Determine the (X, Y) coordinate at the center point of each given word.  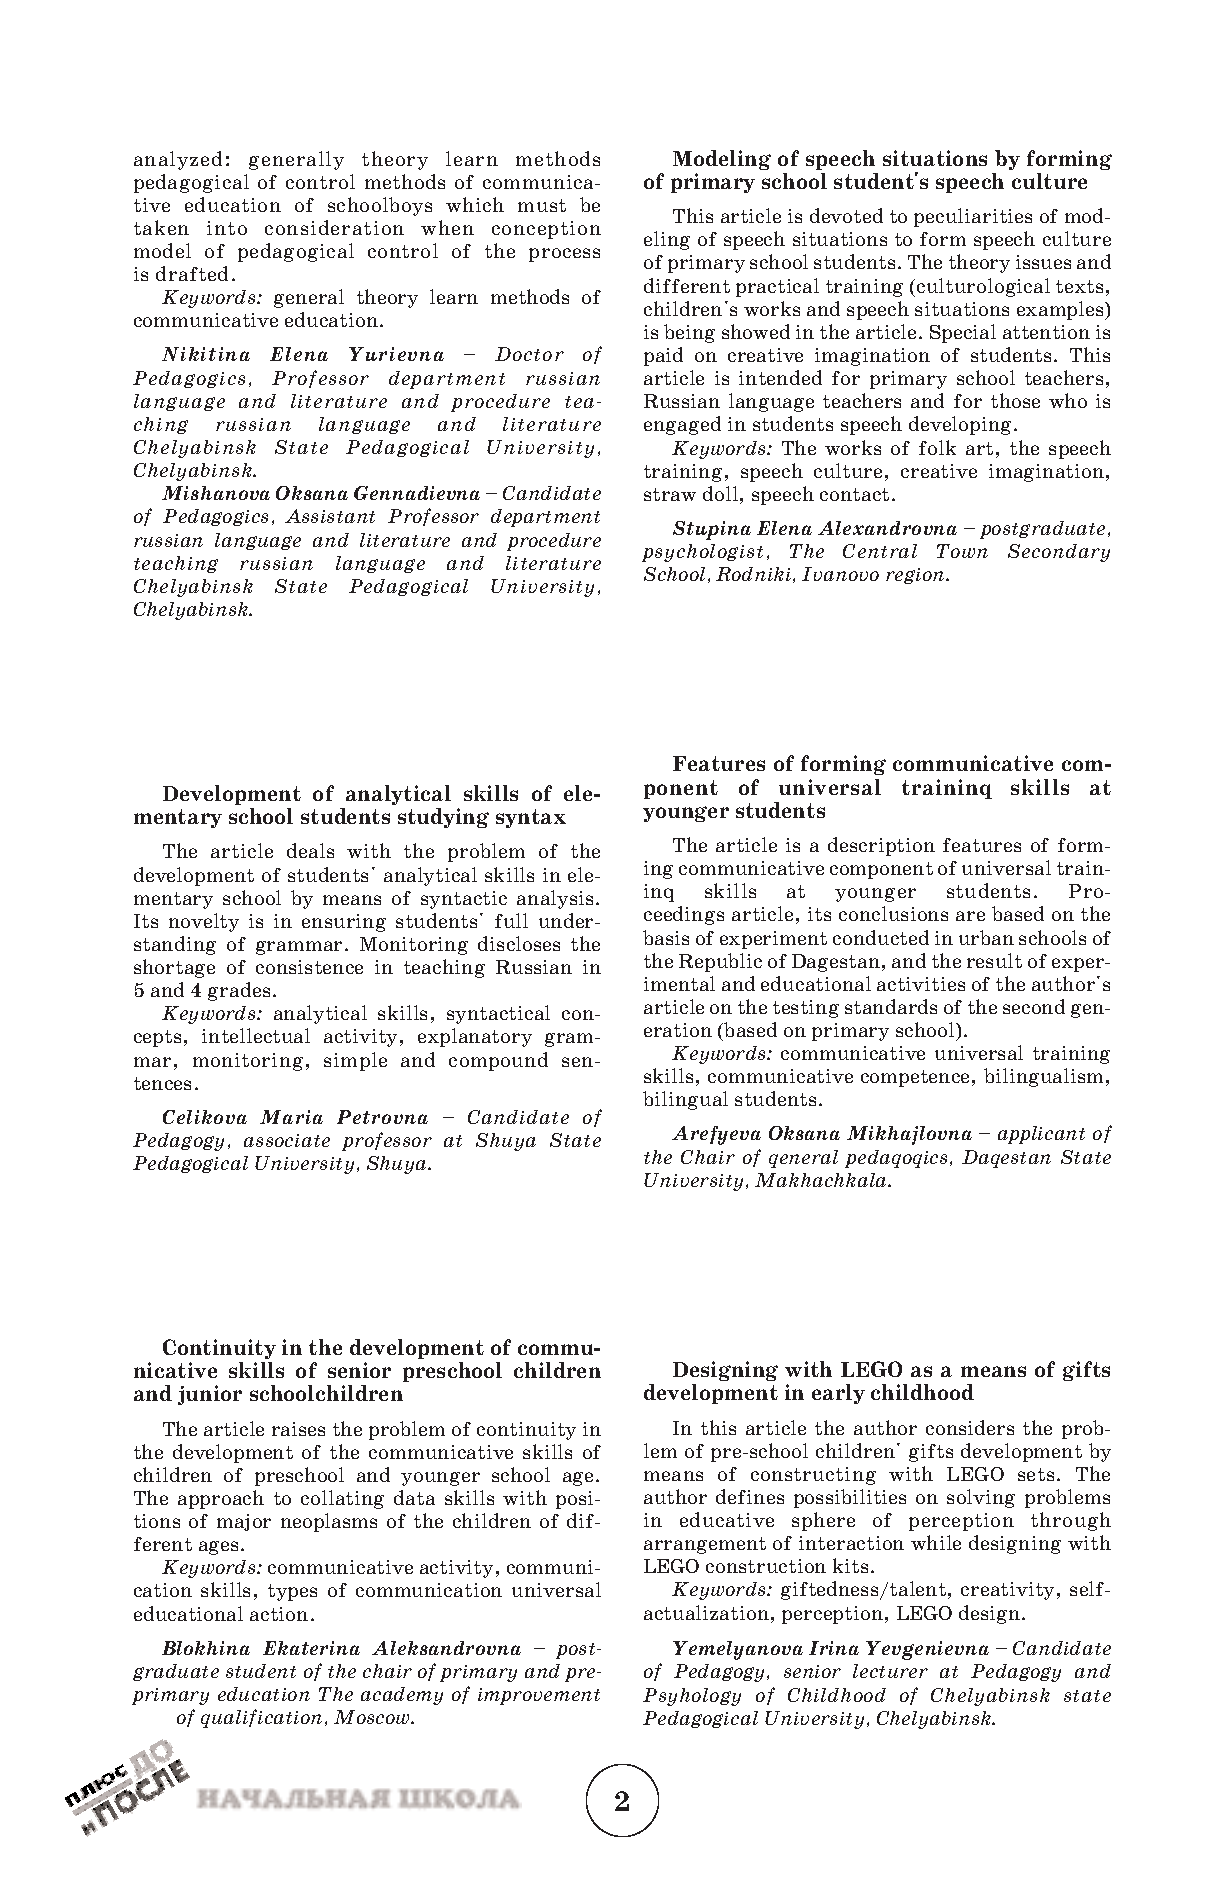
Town (962, 551)
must (542, 205)
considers (970, 1427)
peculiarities (973, 217)
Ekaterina (311, 1648)
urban (986, 937)
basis (666, 937)
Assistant (330, 516)
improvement (539, 1696)
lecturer (890, 1671)
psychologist (702, 553)
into (227, 228)
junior (210, 1395)
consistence (309, 967)
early (838, 1394)
